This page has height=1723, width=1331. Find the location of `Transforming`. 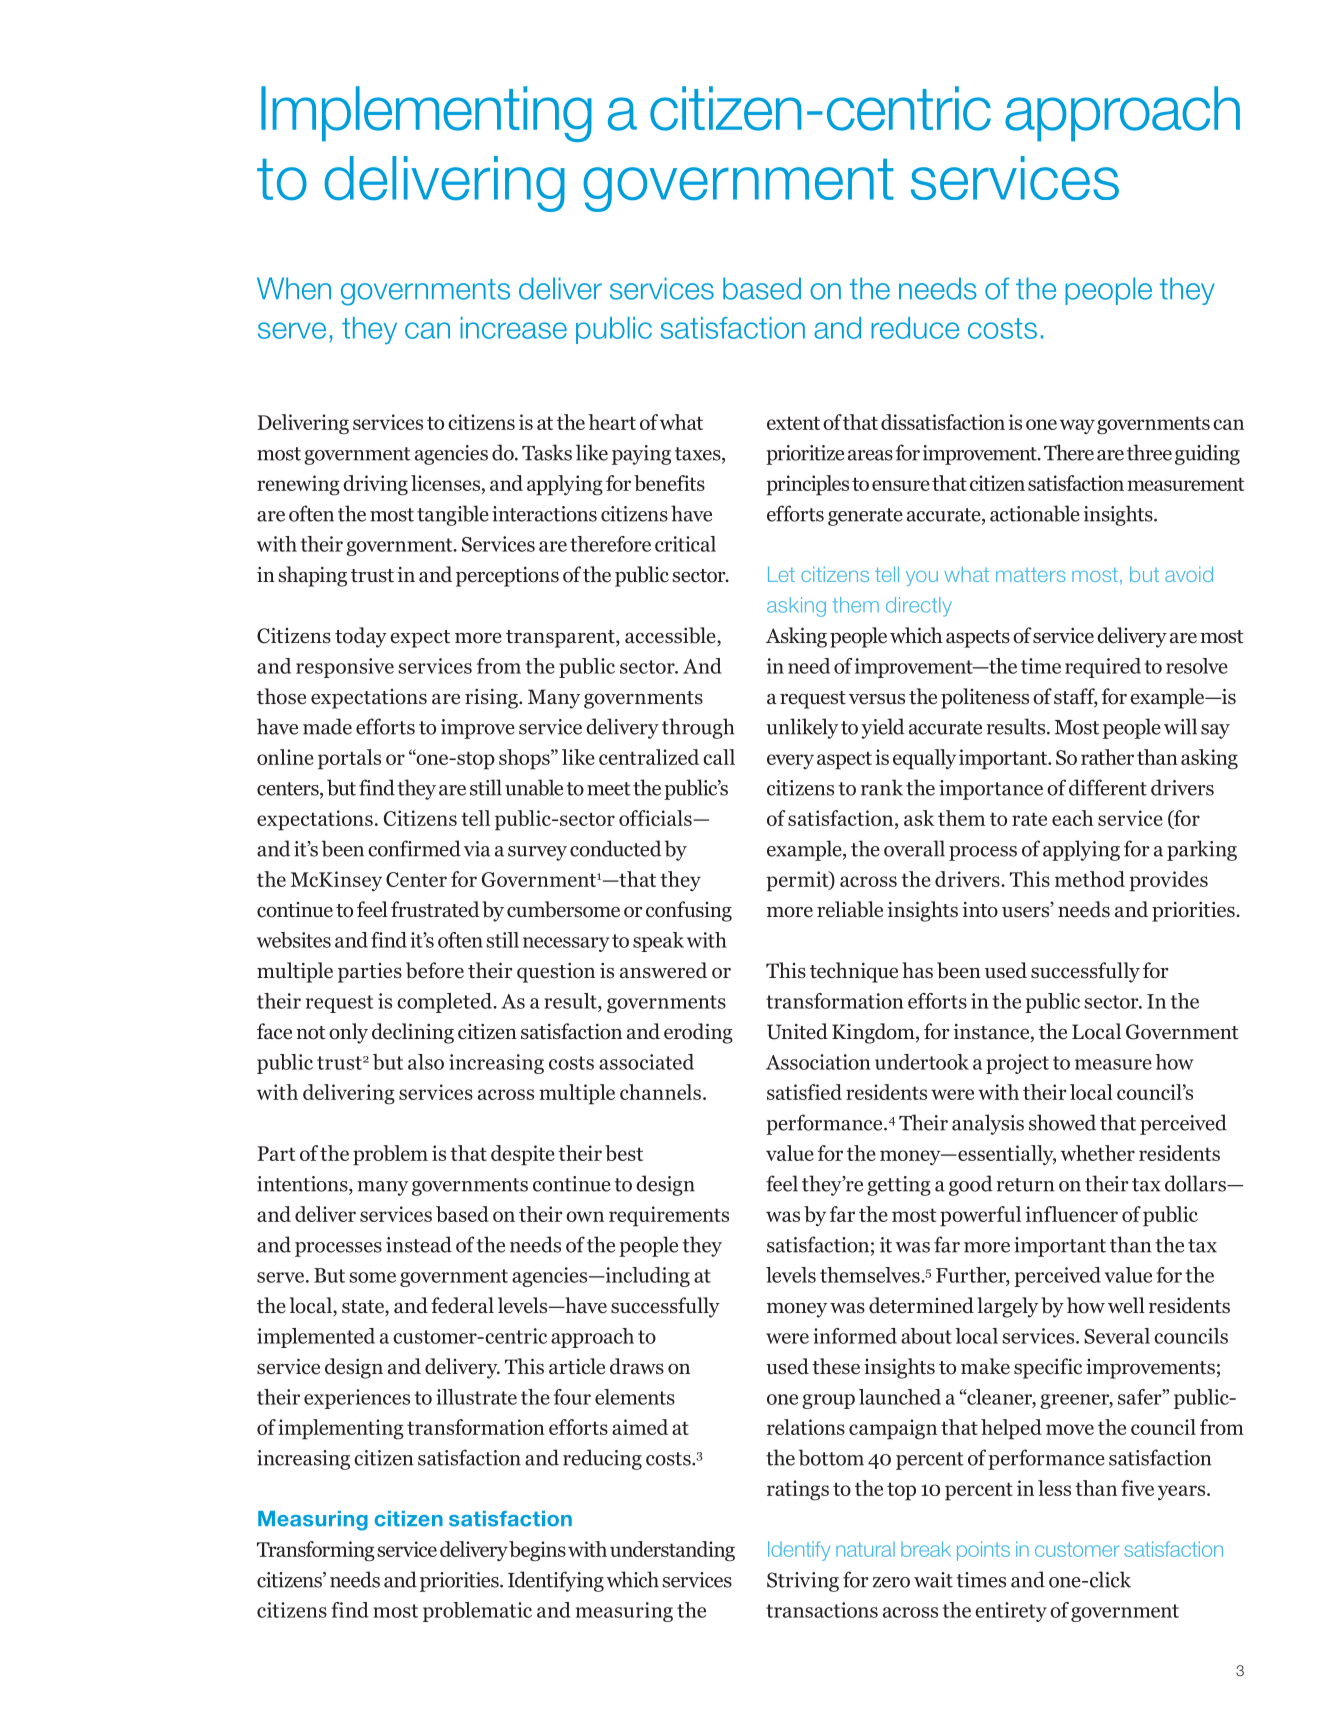

Transforming is located at coordinates (316, 1551).
